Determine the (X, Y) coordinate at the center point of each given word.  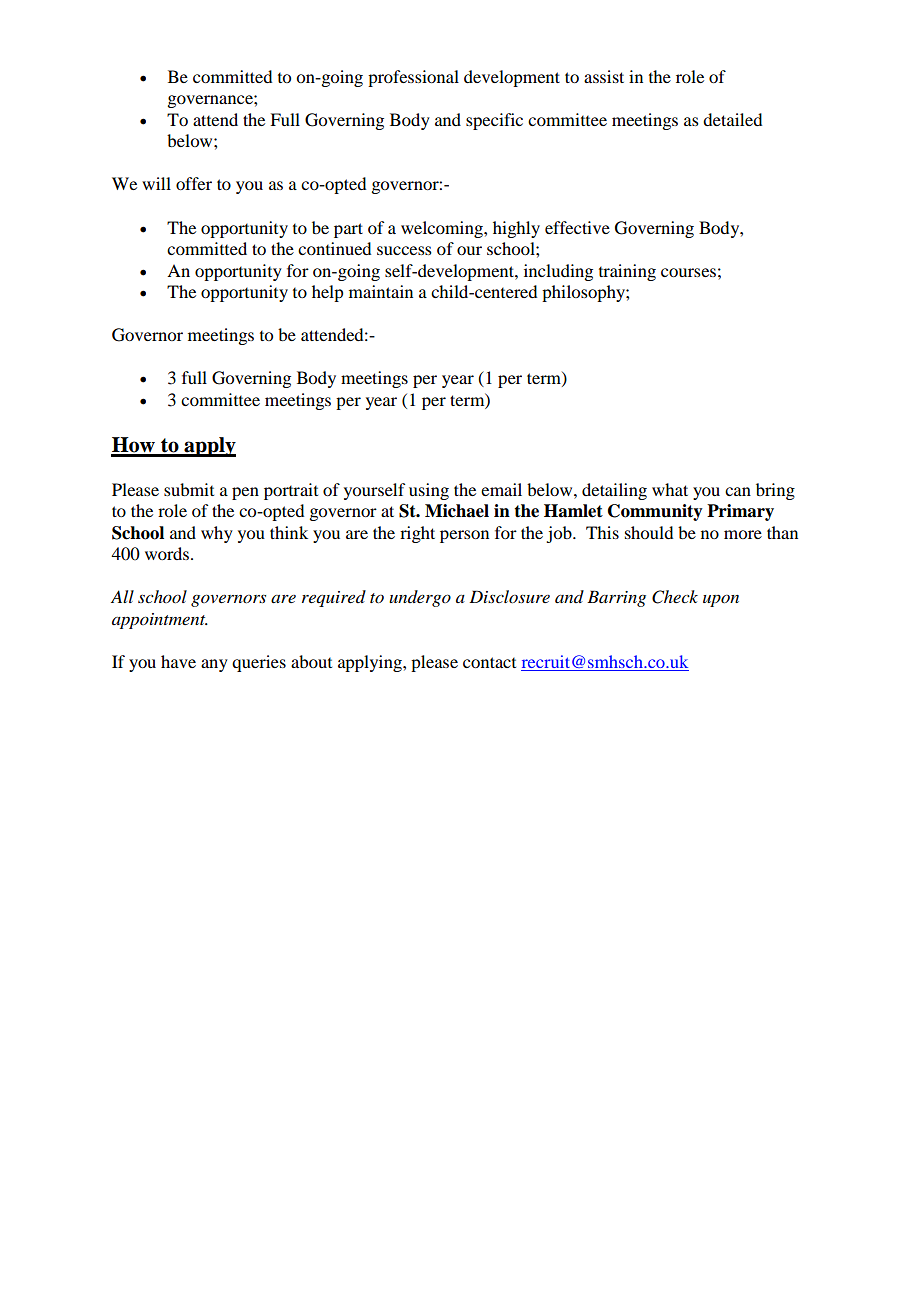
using (429, 491)
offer (194, 183)
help (327, 293)
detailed (732, 119)
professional (413, 78)
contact (489, 662)
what (670, 489)
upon (721, 601)
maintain (381, 291)
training (627, 272)
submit (189, 489)
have (178, 661)
